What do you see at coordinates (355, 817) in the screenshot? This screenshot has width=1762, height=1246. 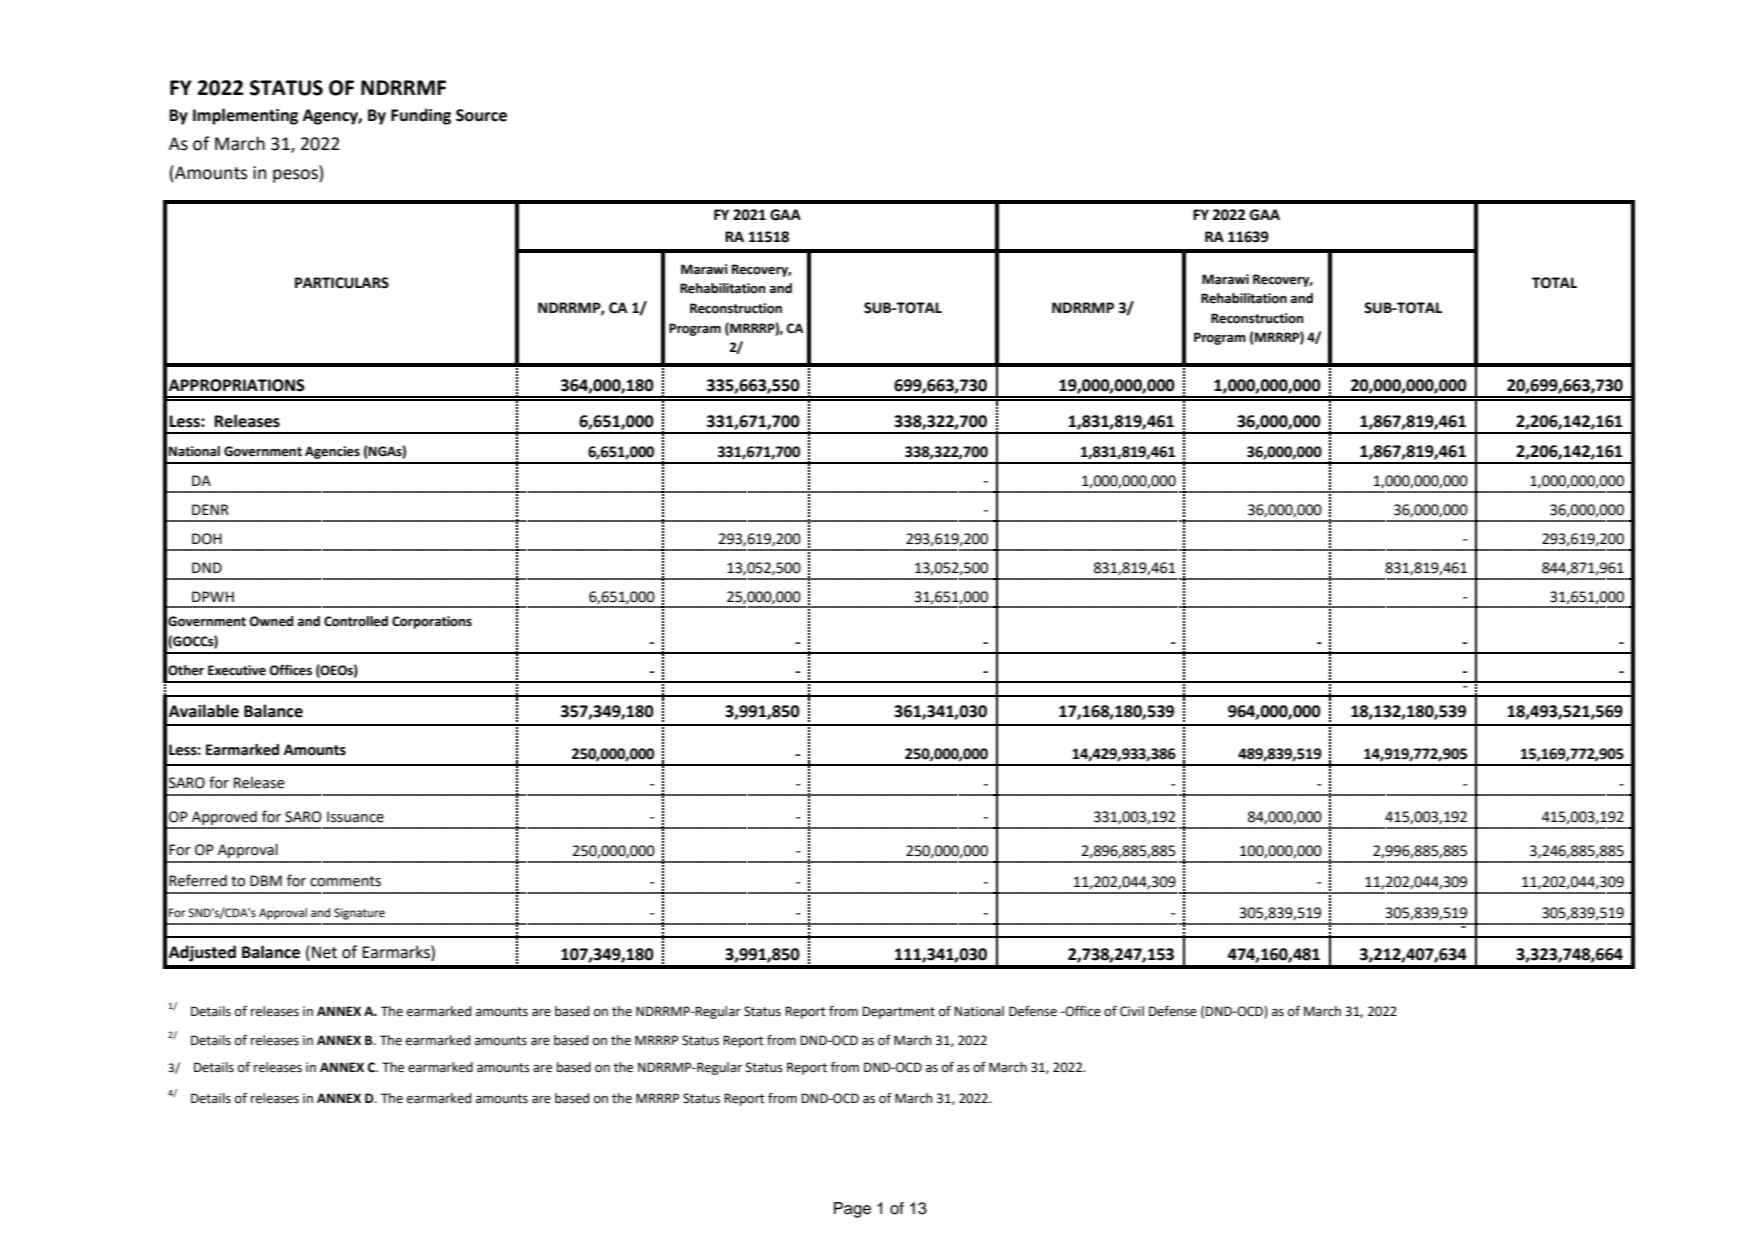 I see `Issuance` at bounding box center [355, 817].
